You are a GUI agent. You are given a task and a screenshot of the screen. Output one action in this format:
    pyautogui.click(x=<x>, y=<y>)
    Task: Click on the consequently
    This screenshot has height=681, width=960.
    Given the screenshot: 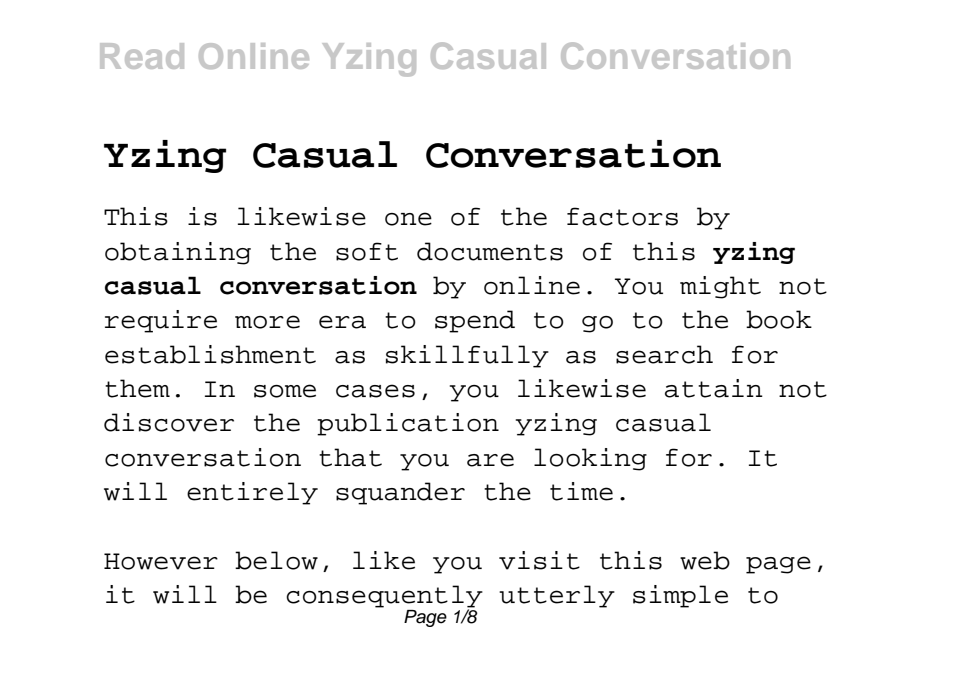 What is the action you would take?
    pyautogui.click(x=384, y=597)
